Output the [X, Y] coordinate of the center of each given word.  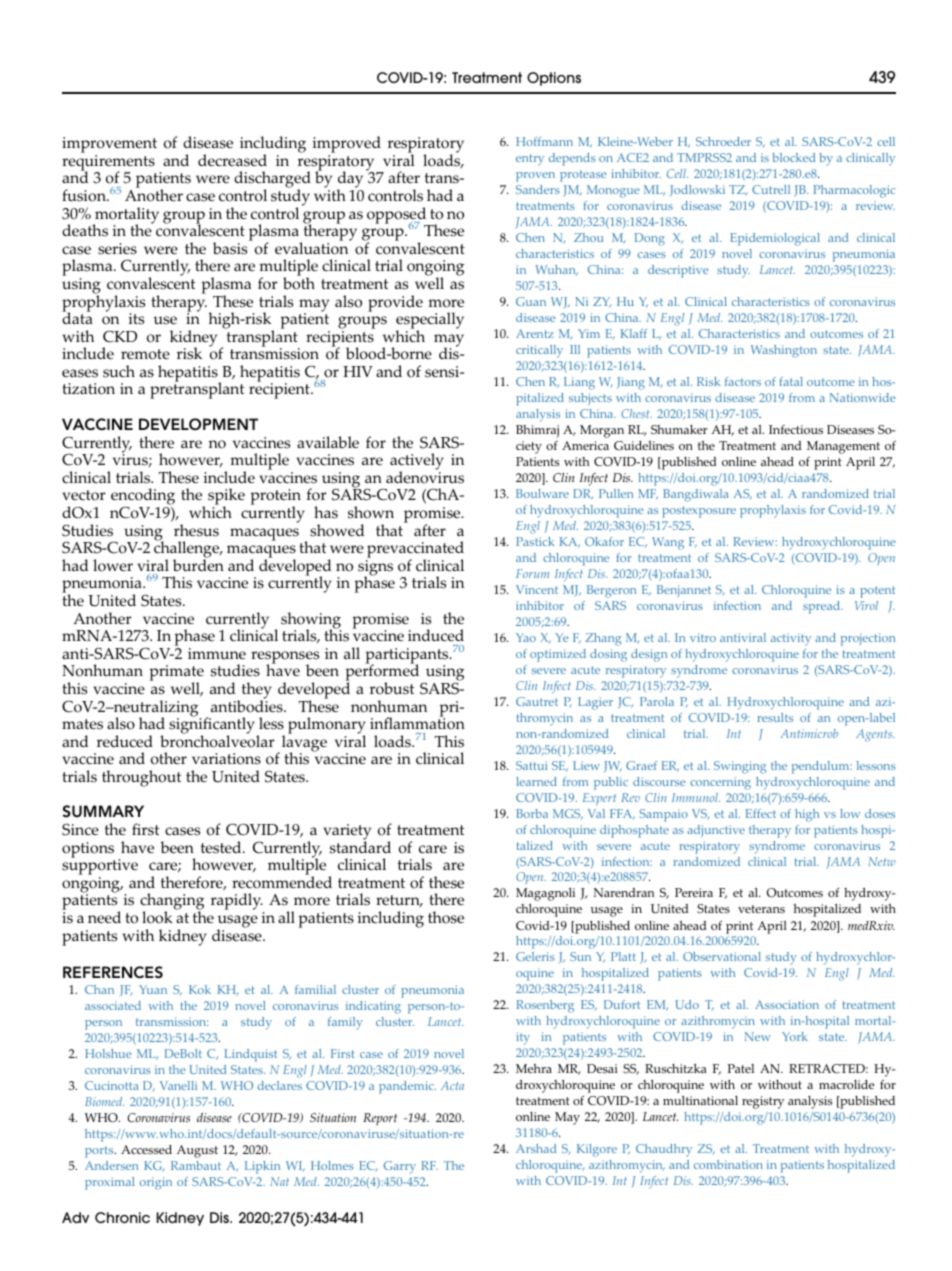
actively [417, 463]
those [446, 917]
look [157, 917]
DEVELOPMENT [198, 424]
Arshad [536, 1148]
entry [530, 160]
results [775, 717]
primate [176, 674]
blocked [793, 157]
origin [156, 1183]
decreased [232, 160]
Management [843, 447]
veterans [761, 909]
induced [436, 635]
